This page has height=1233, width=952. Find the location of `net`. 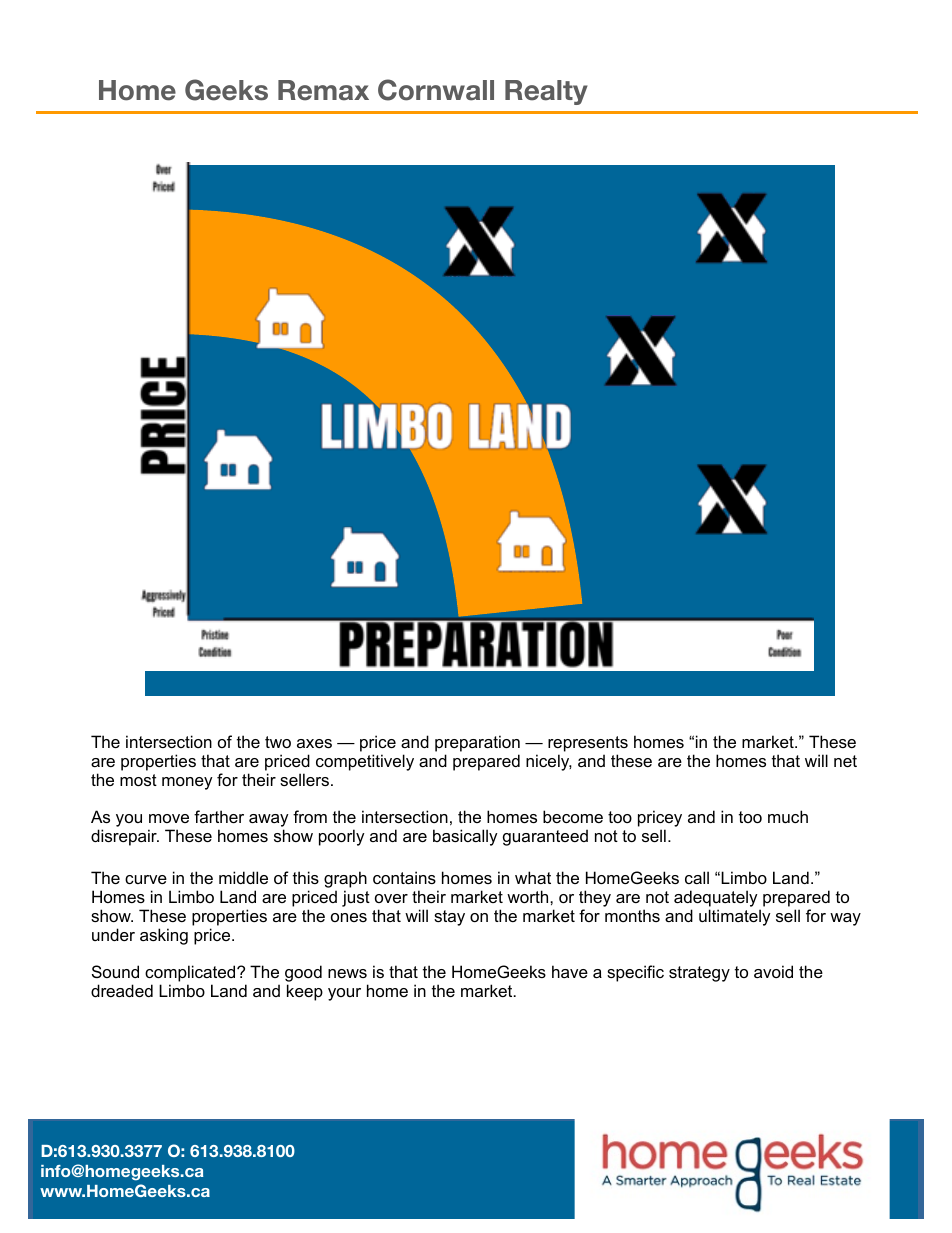

net is located at coordinates (845, 761).
